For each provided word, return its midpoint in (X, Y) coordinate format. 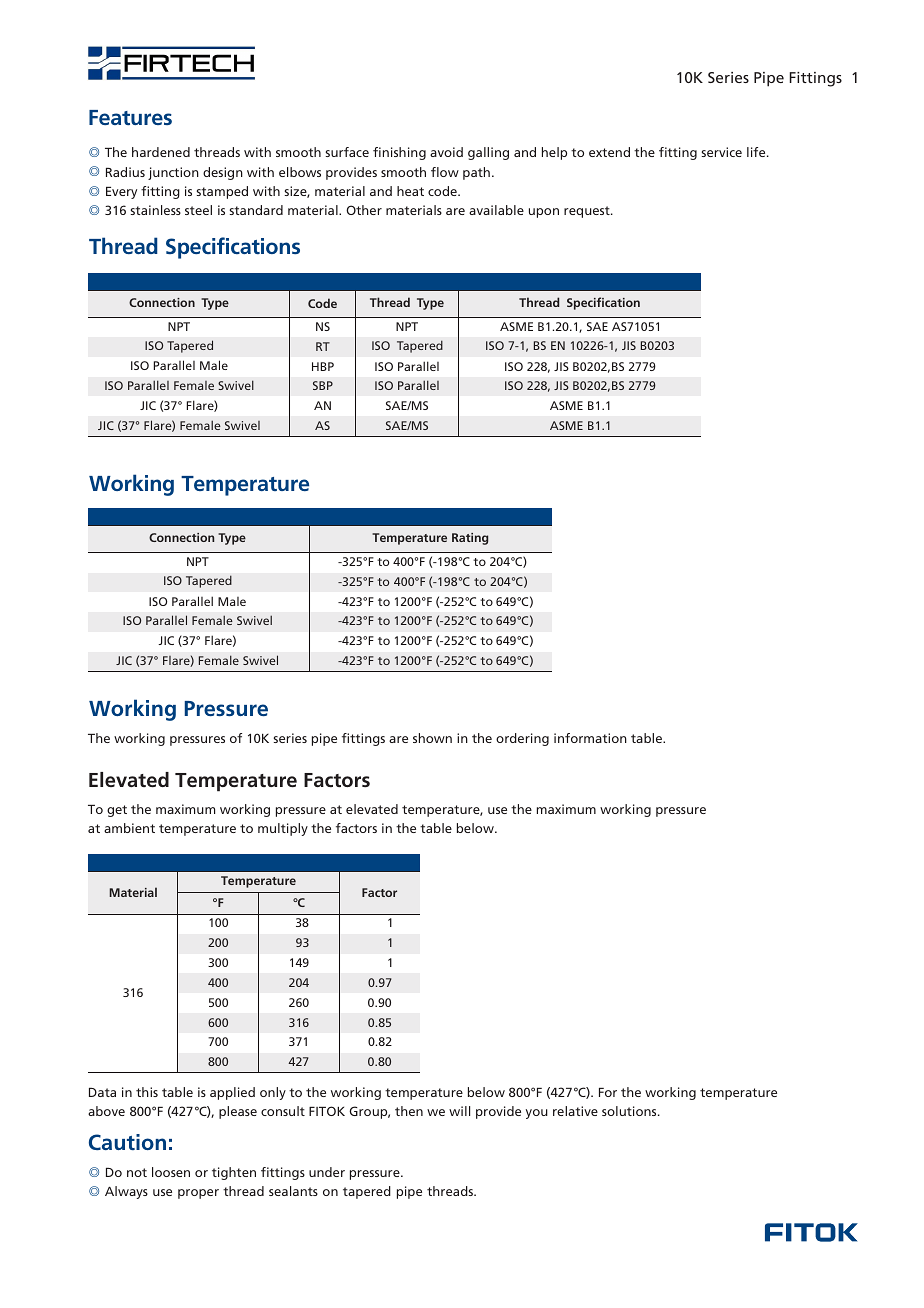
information (590, 738)
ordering (522, 739)
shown (432, 738)
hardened (161, 152)
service (722, 152)
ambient (129, 828)
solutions (630, 1111)
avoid (446, 152)
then (409, 1111)
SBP (323, 385)
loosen (171, 1172)
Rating (470, 539)
